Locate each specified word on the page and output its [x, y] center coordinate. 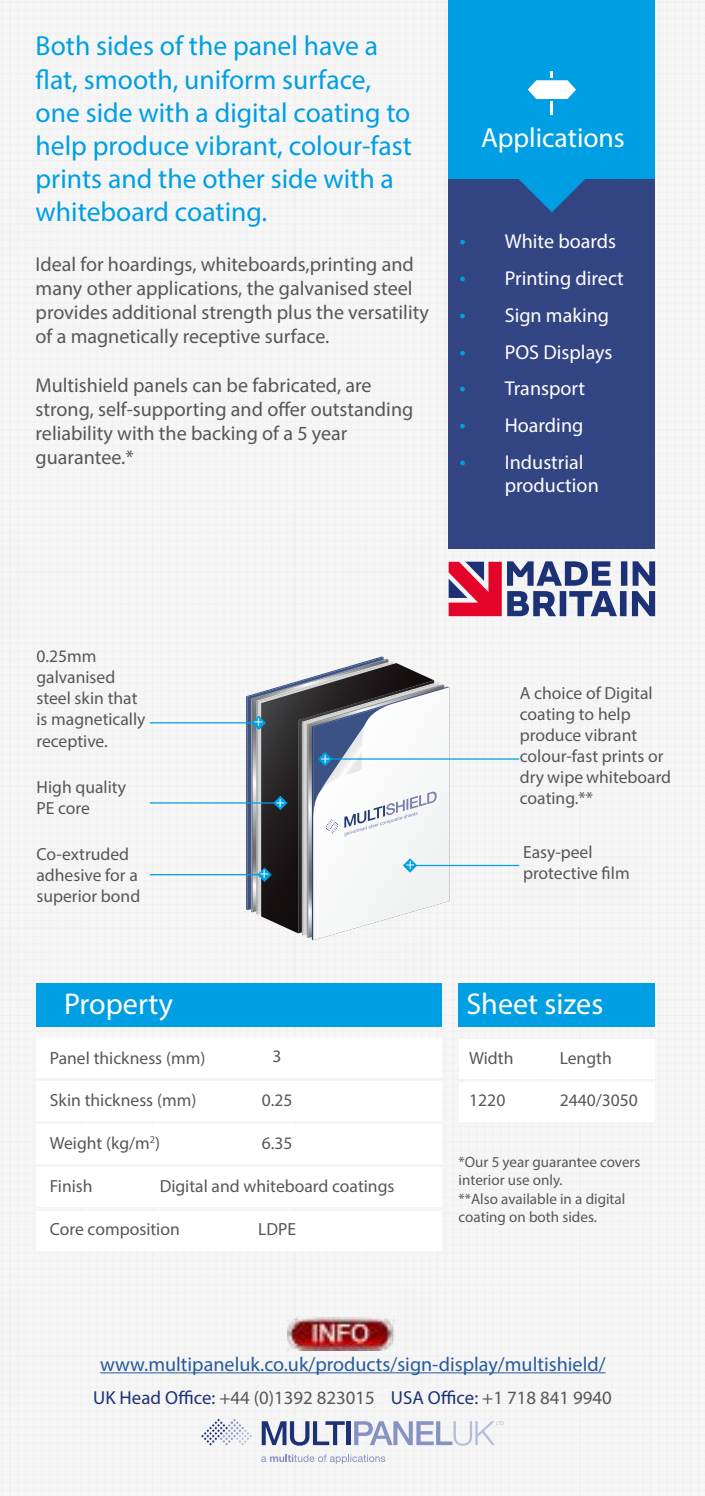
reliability [74, 435]
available [529, 1198]
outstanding [361, 411]
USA [408, 1397]
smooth [128, 79]
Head [140, 1397]
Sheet [502, 1003]
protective [560, 875]
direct [599, 278]
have [332, 45]
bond [120, 895]
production [552, 487]
